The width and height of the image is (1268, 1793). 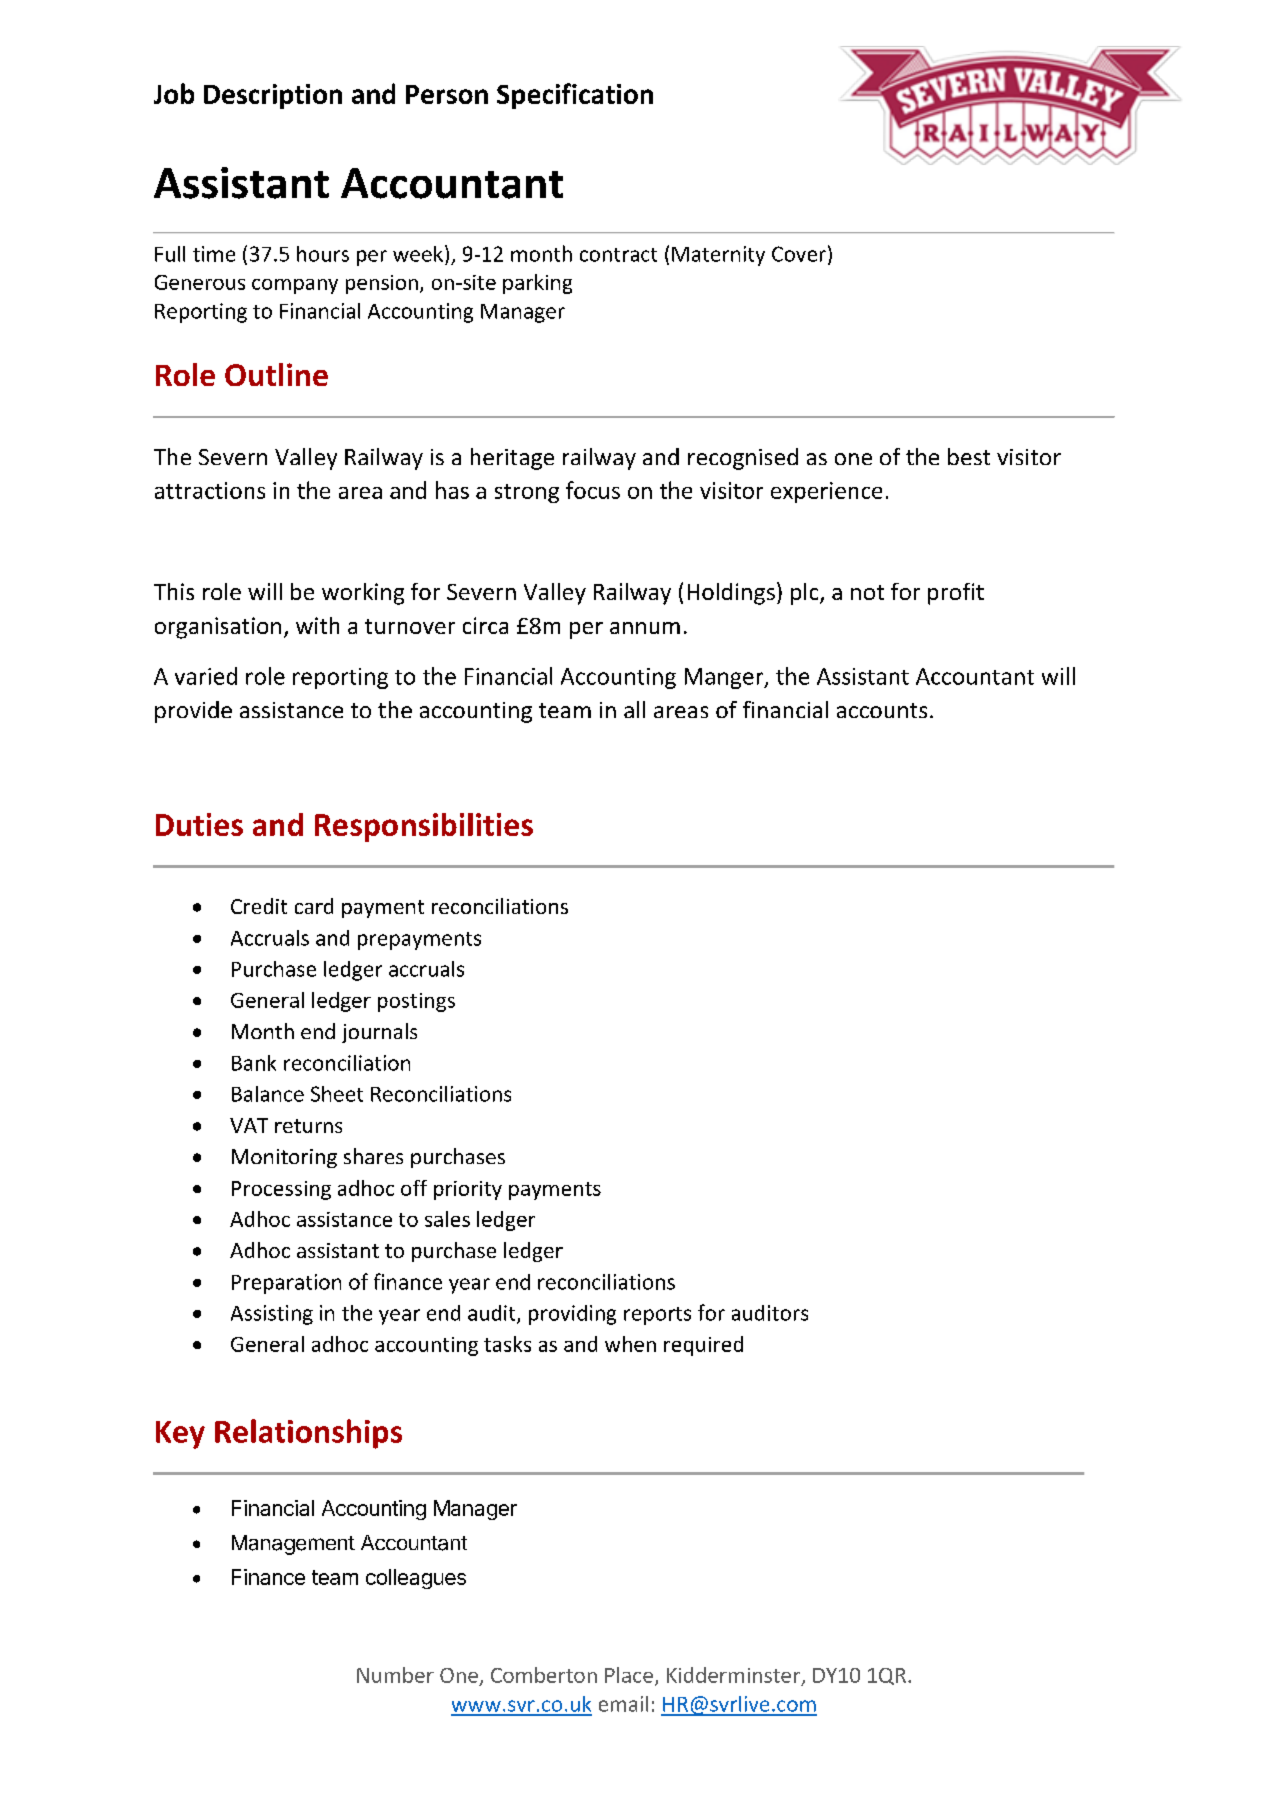 What do you see at coordinates (882, 710) in the image?
I see `accounts` at bounding box center [882, 710].
